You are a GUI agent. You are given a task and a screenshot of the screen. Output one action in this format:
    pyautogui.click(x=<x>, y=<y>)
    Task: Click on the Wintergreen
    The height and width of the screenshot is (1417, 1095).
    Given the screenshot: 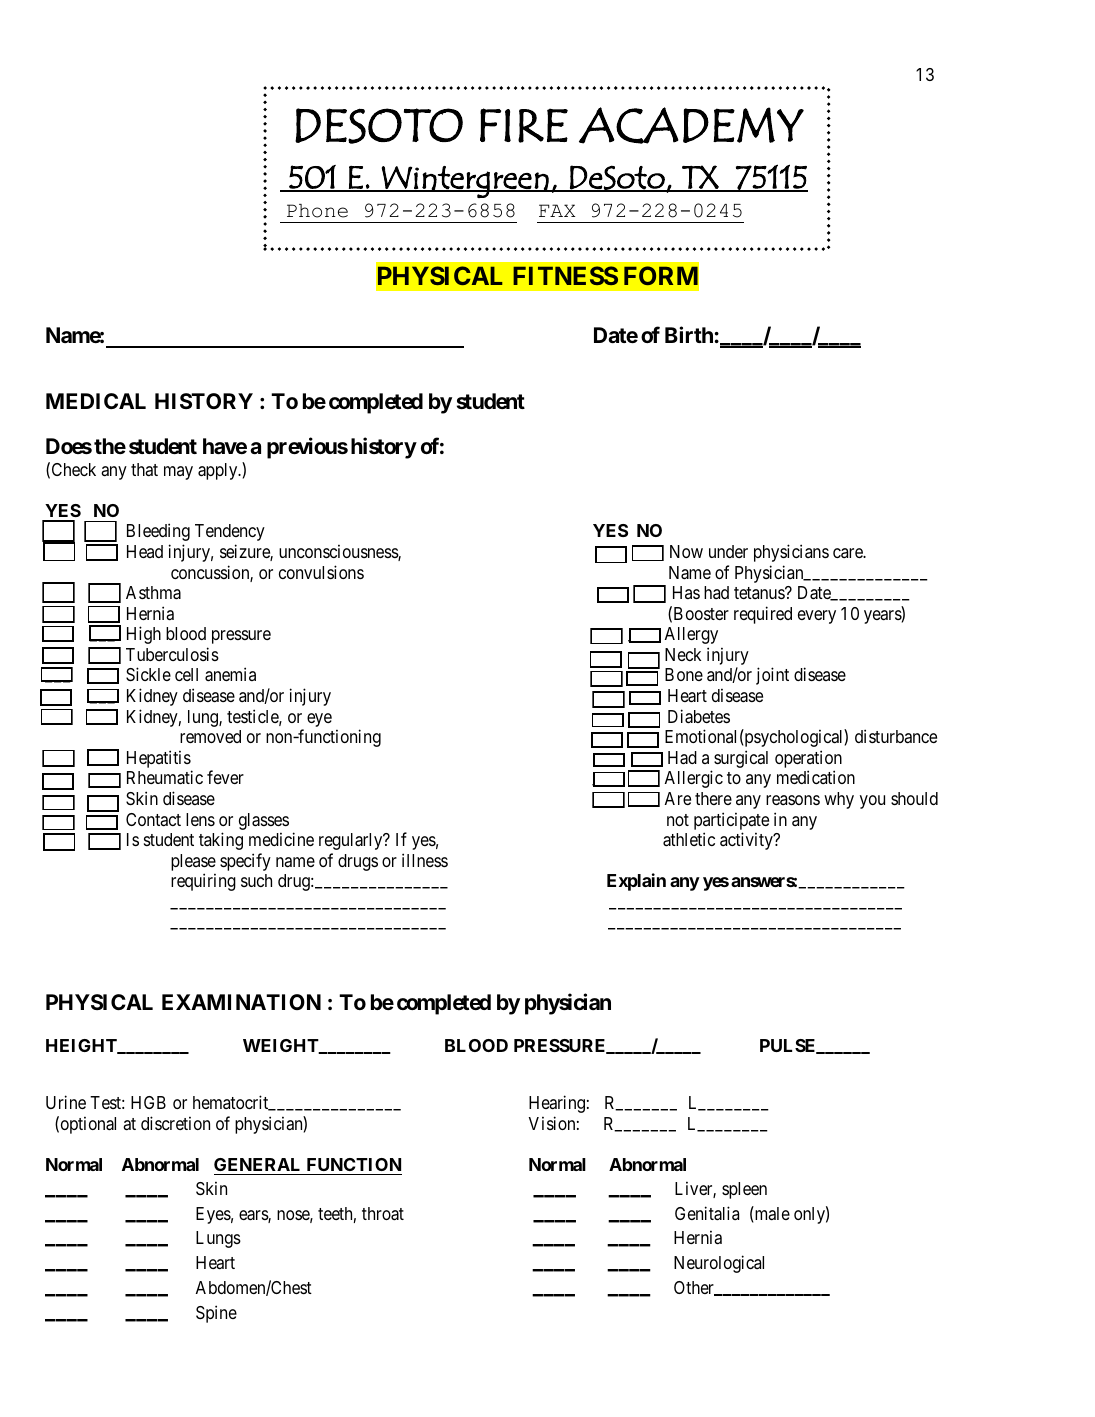 What is the action you would take?
    pyautogui.click(x=465, y=182)
